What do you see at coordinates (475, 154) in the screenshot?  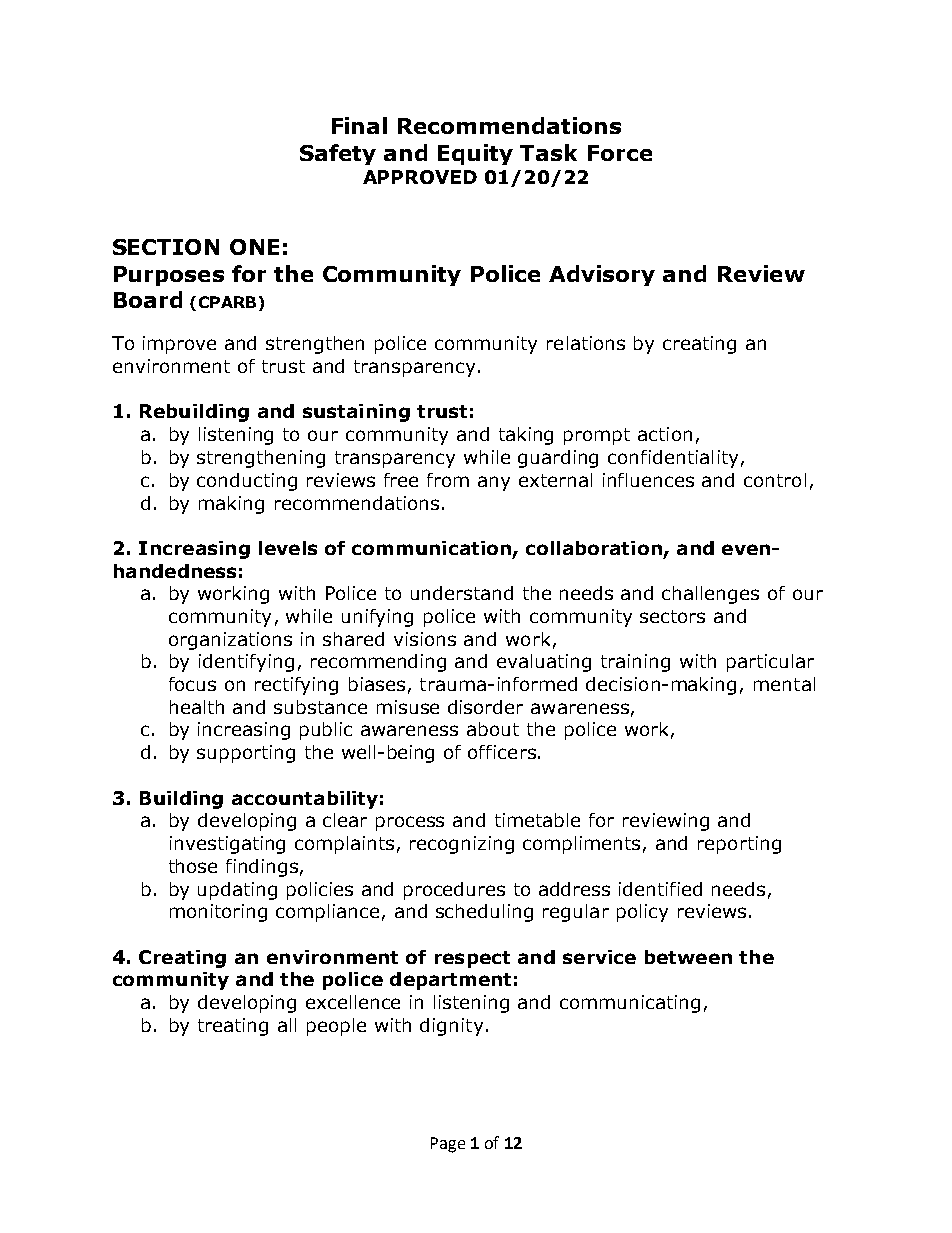 I see `Equity` at bounding box center [475, 154].
